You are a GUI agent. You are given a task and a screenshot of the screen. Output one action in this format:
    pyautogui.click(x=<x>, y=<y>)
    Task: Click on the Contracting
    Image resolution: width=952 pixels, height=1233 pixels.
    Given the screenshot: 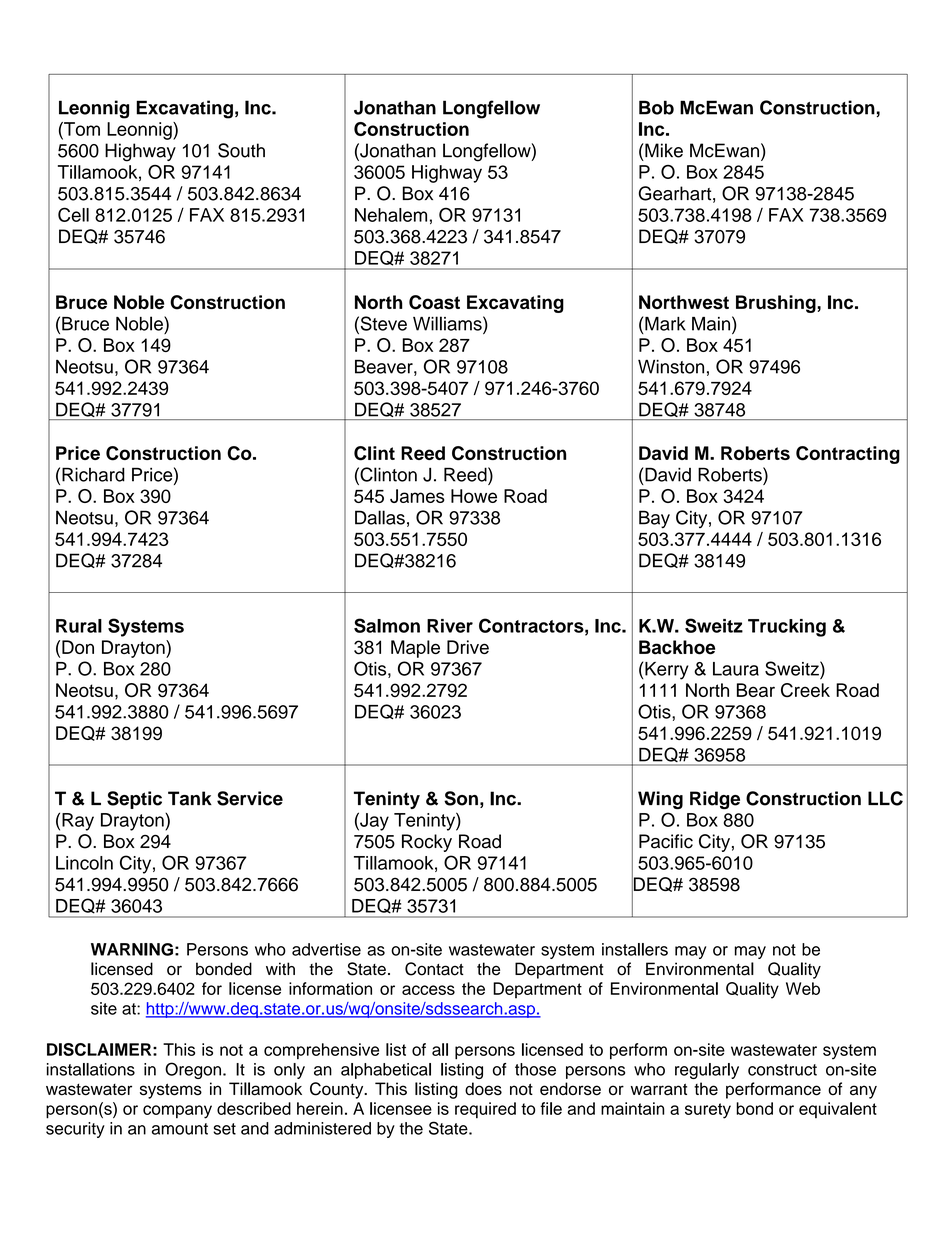 What is the action you would take?
    pyautogui.click(x=848, y=455)
